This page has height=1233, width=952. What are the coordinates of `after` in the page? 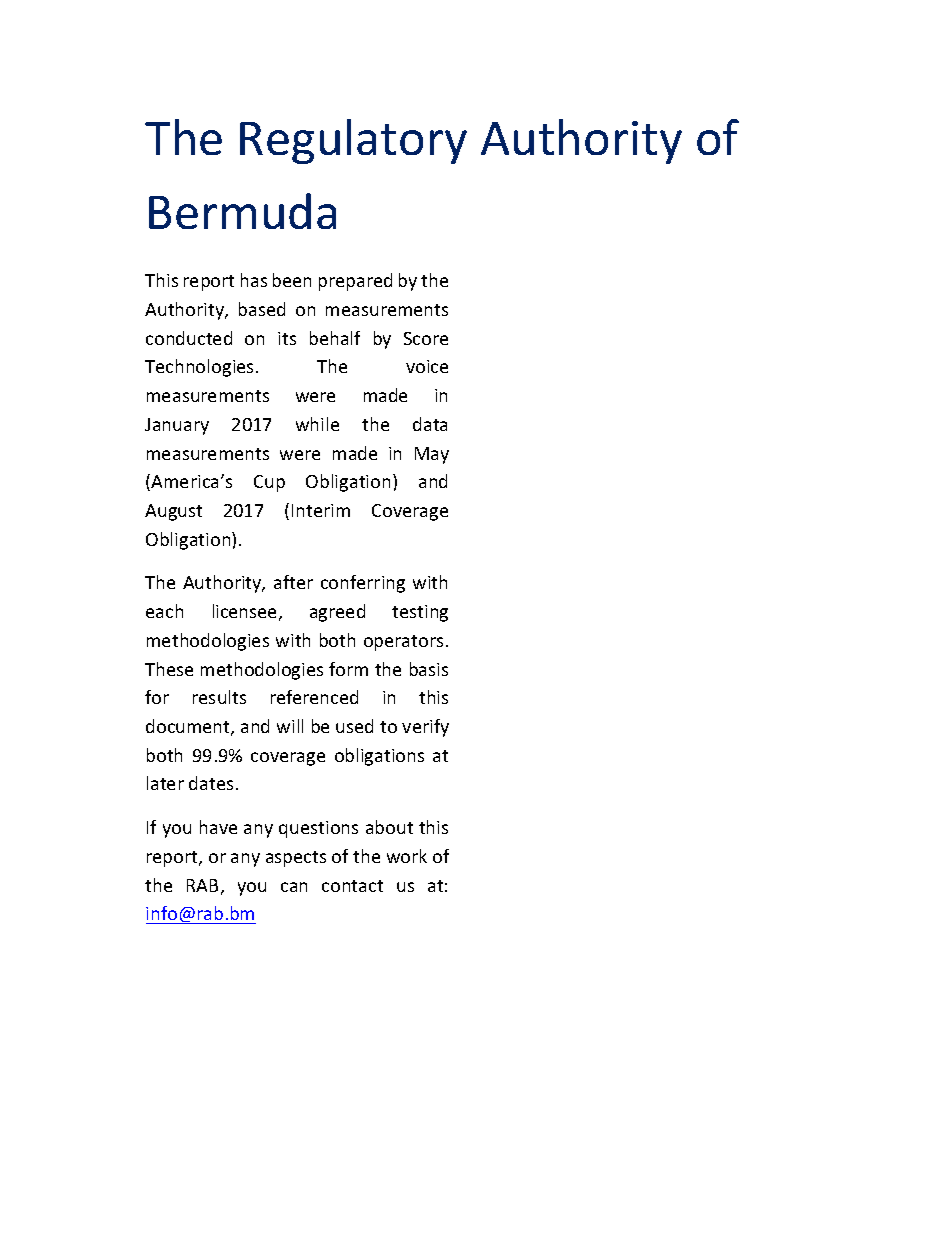 It's located at (293, 582).
